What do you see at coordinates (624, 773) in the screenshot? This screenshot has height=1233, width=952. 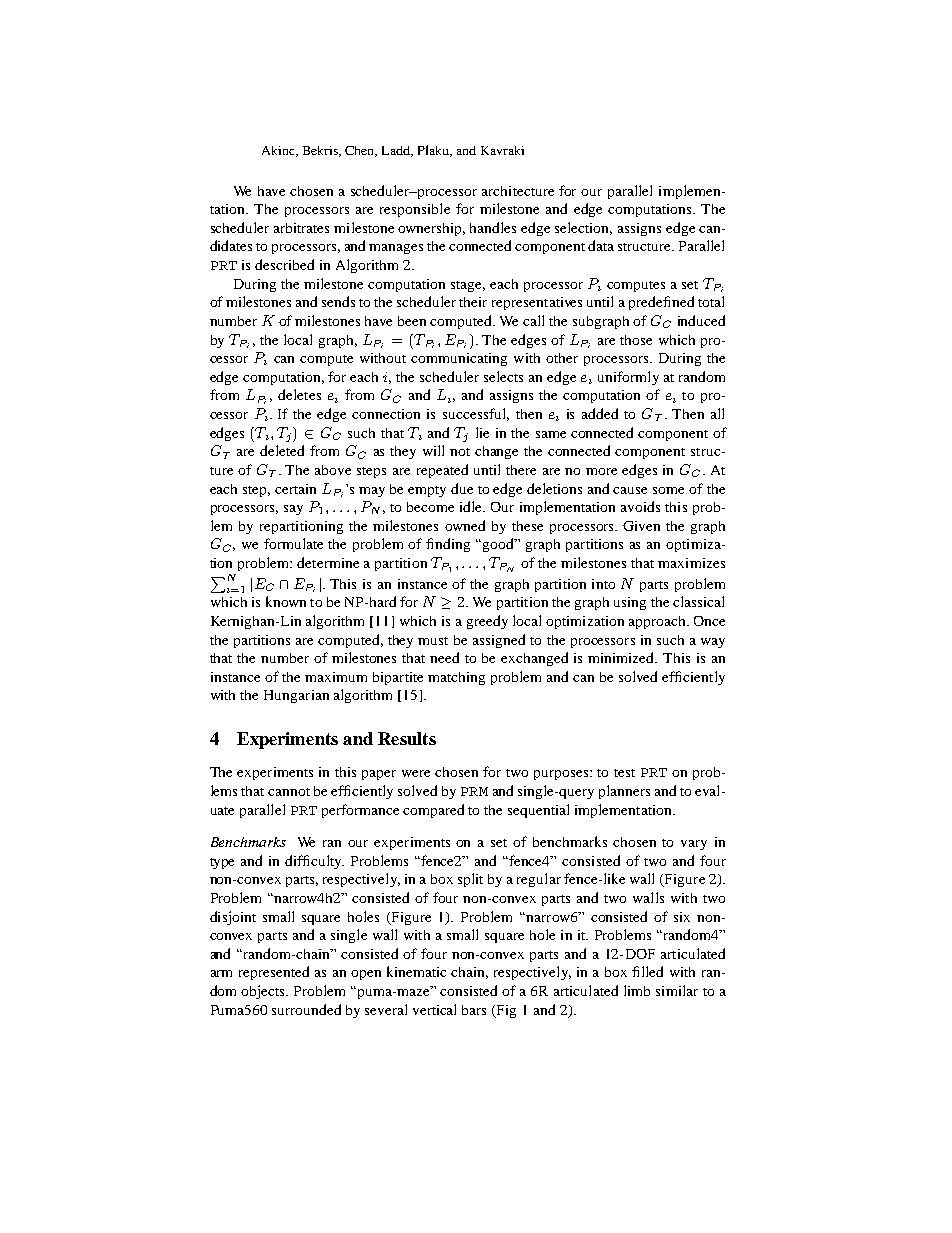 I see `test` at bounding box center [624, 773].
